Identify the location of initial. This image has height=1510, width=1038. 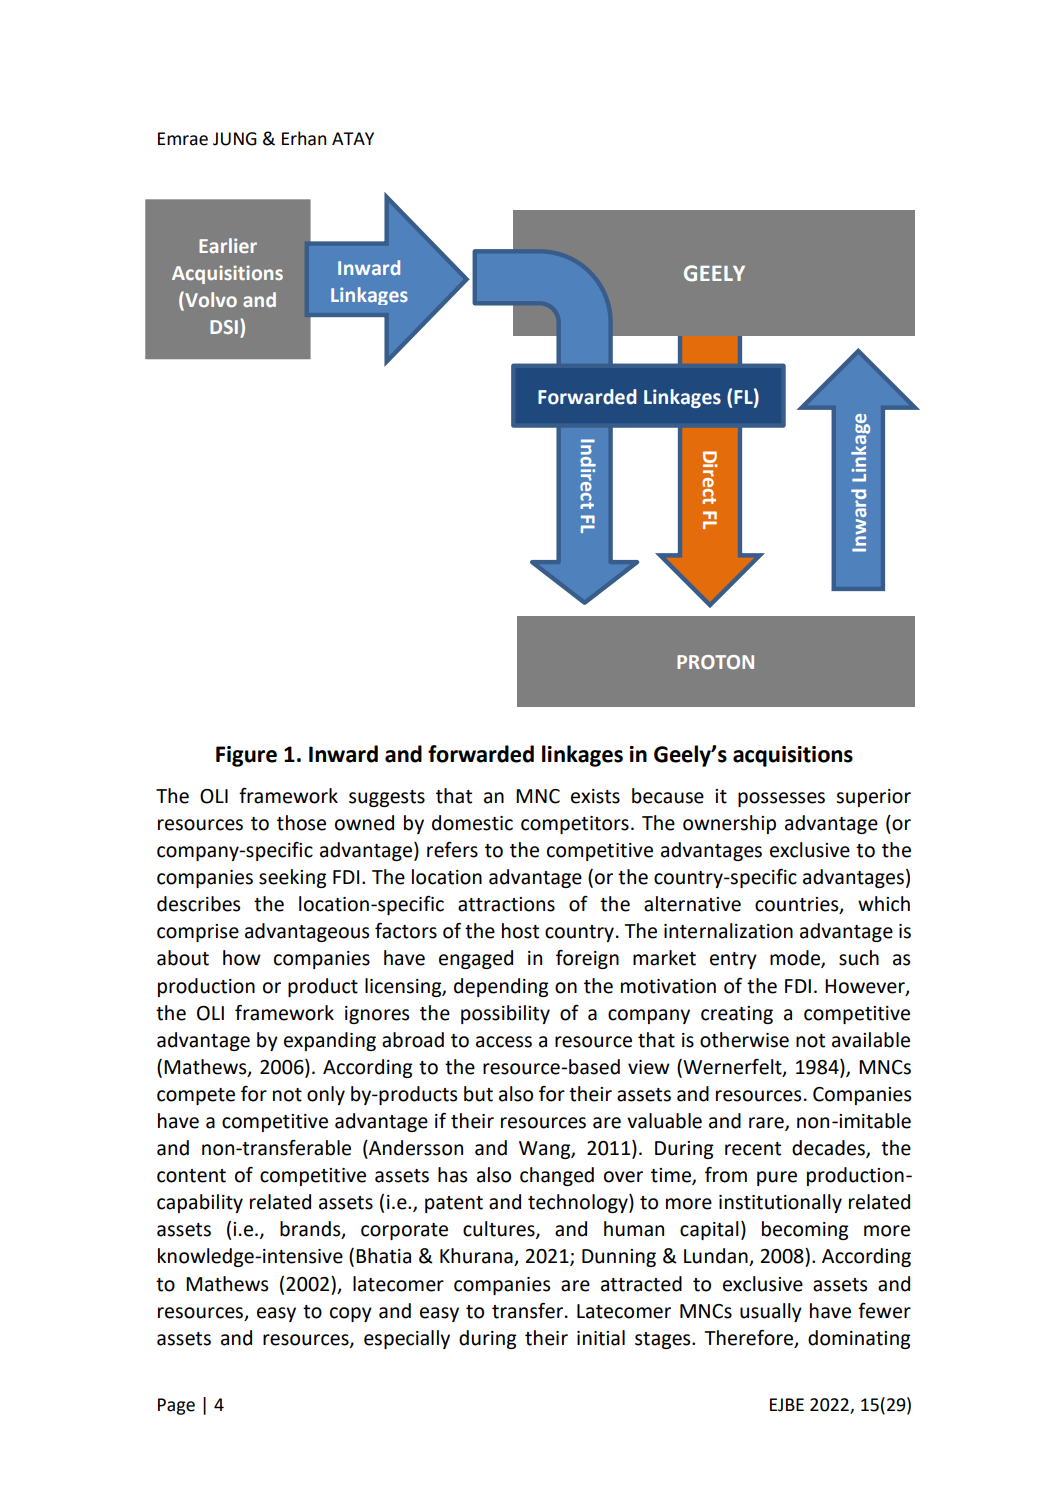
(601, 1338).
